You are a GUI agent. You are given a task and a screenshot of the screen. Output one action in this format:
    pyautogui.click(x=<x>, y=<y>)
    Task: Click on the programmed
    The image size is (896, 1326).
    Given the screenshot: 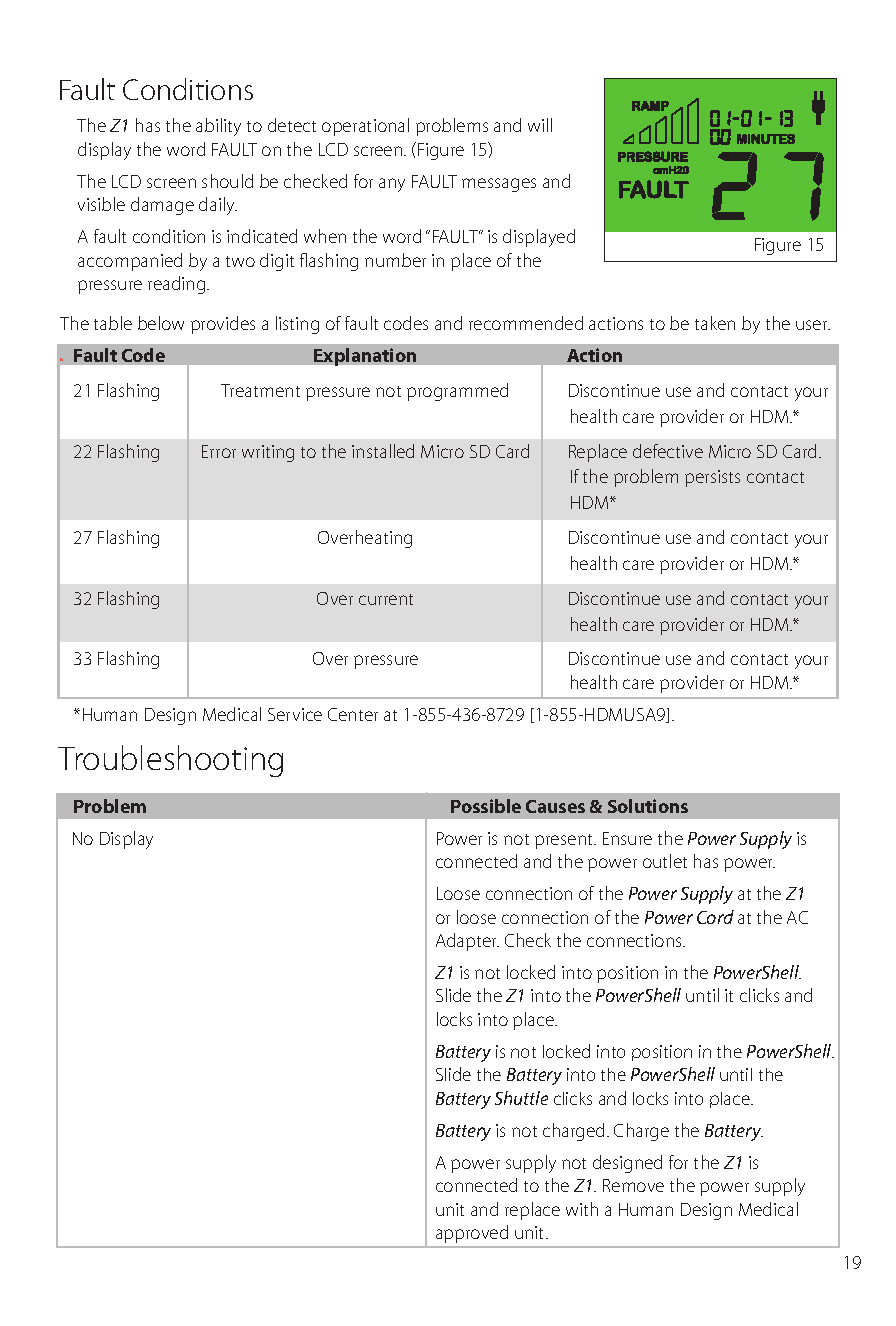 What is the action you would take?
    pyautogui.click(x=457, y=392)
